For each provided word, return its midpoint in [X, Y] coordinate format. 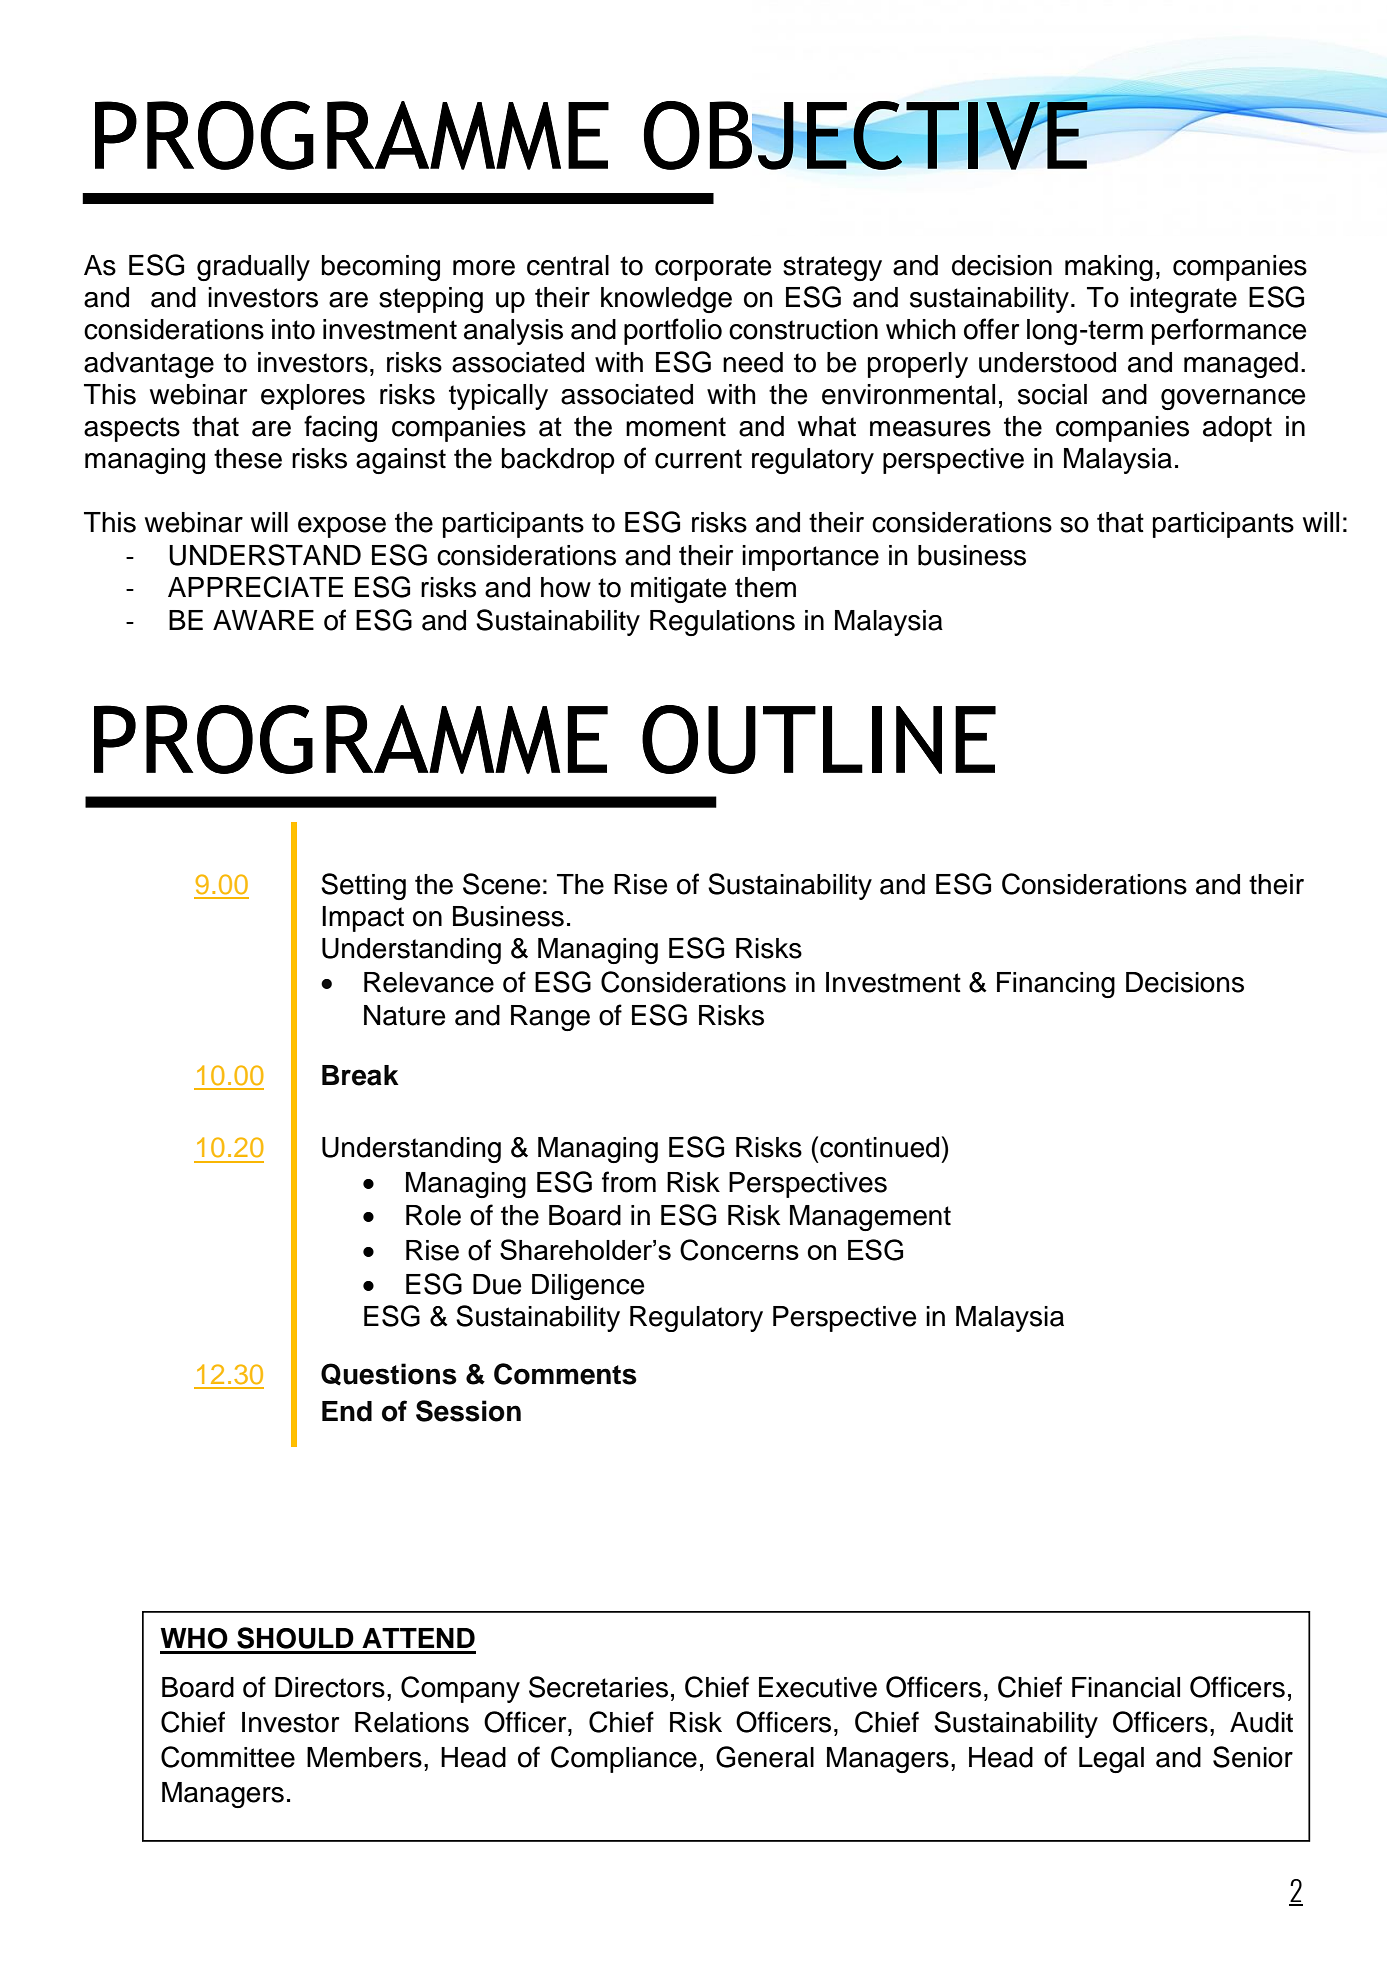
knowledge [666, 300]
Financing [1056, 985]
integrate [1183, 300]
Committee [228, 1757]
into [293, 329]
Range [550, 1018]
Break [360, 1075]
